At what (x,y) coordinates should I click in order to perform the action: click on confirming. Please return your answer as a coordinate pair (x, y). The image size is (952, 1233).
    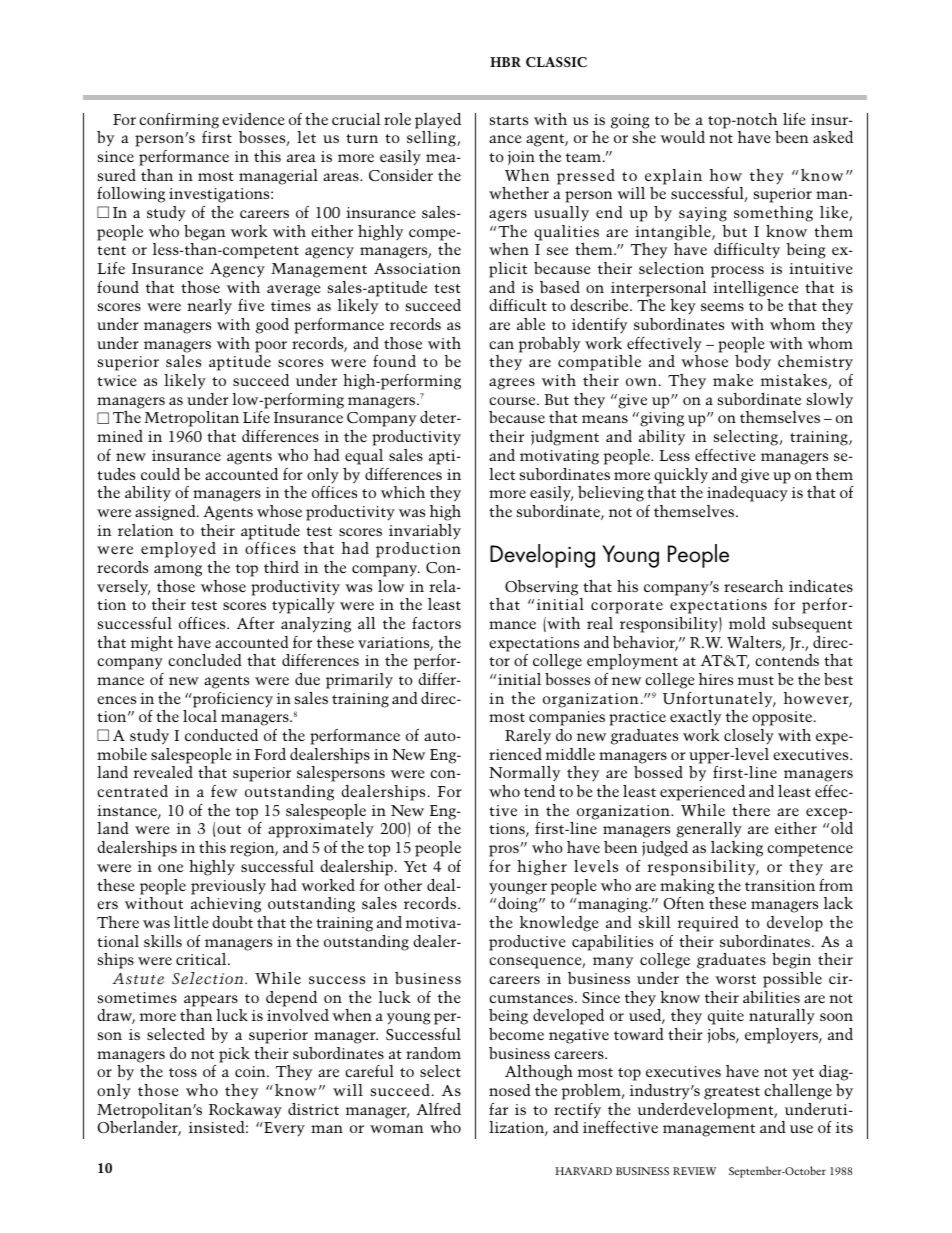
    Looking at the image, I should click on (179, 121).
